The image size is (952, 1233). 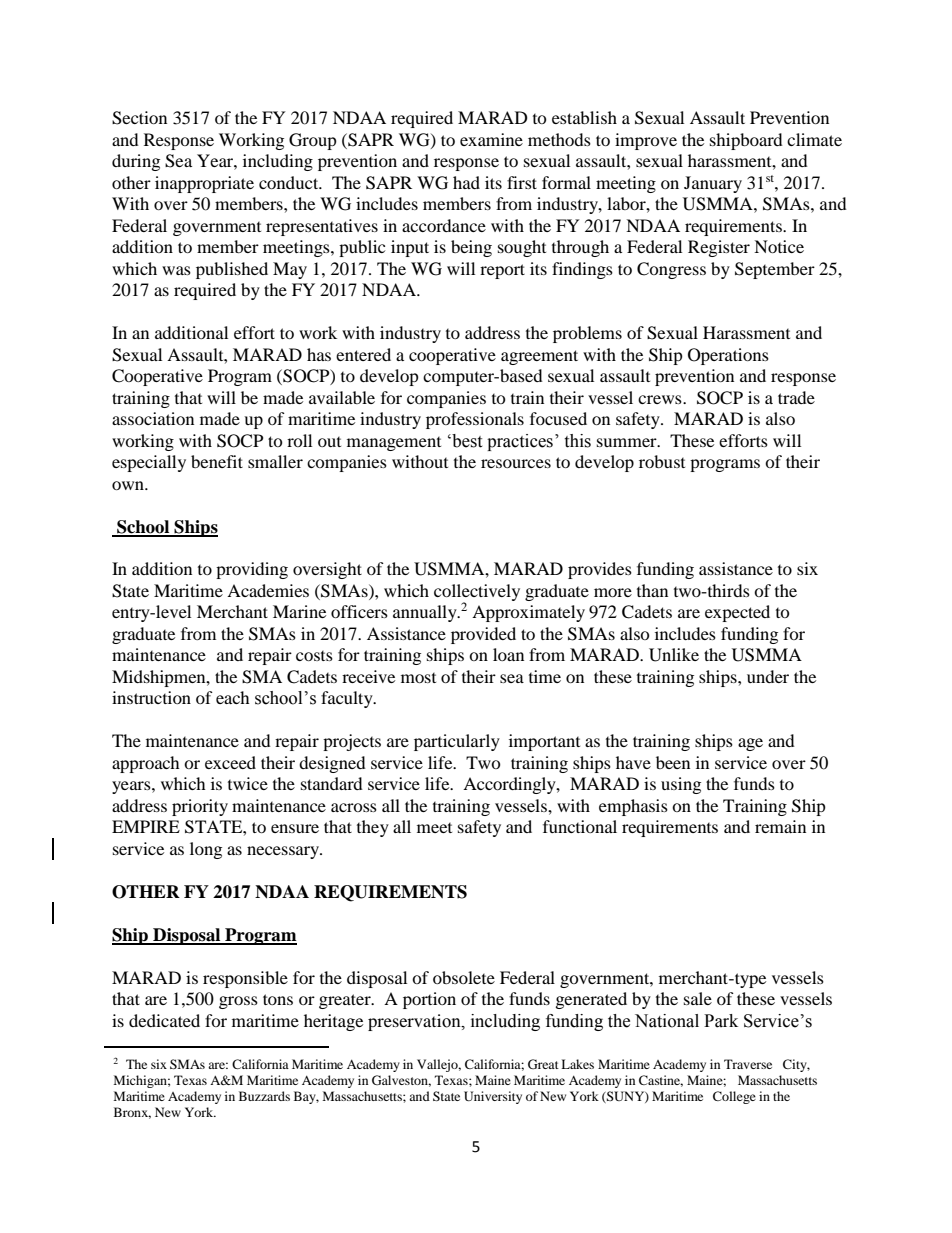 What do you see at coordinates (493, 1097) in the screenshot?
I see `University` at bounding box center [493, 1097].
